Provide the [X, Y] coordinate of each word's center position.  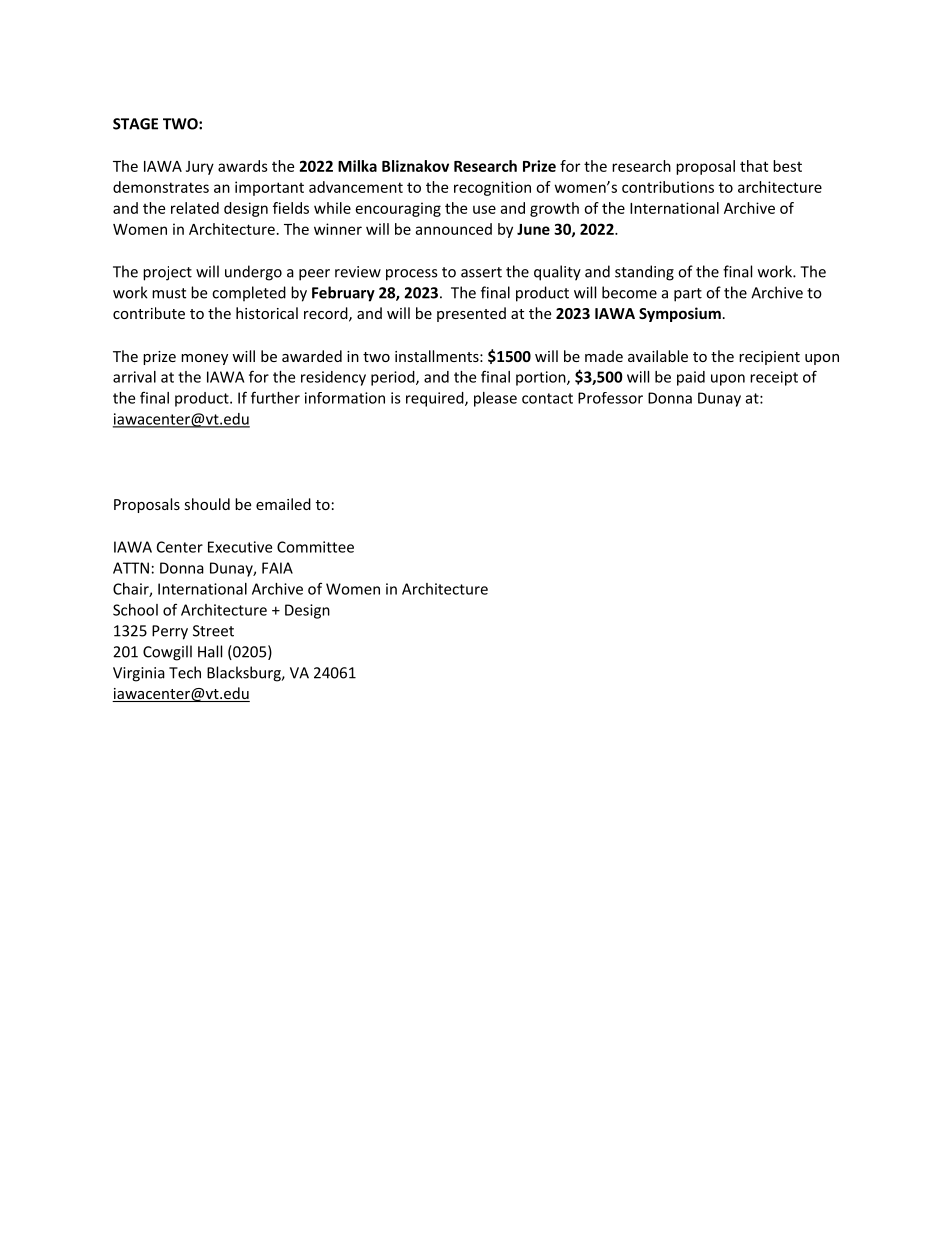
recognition [492, 188]
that [754, 166]
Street [213, 631]
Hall [210, 651]
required [436, 399]
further [275, 397]
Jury [200, 168]
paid [691, 378]
